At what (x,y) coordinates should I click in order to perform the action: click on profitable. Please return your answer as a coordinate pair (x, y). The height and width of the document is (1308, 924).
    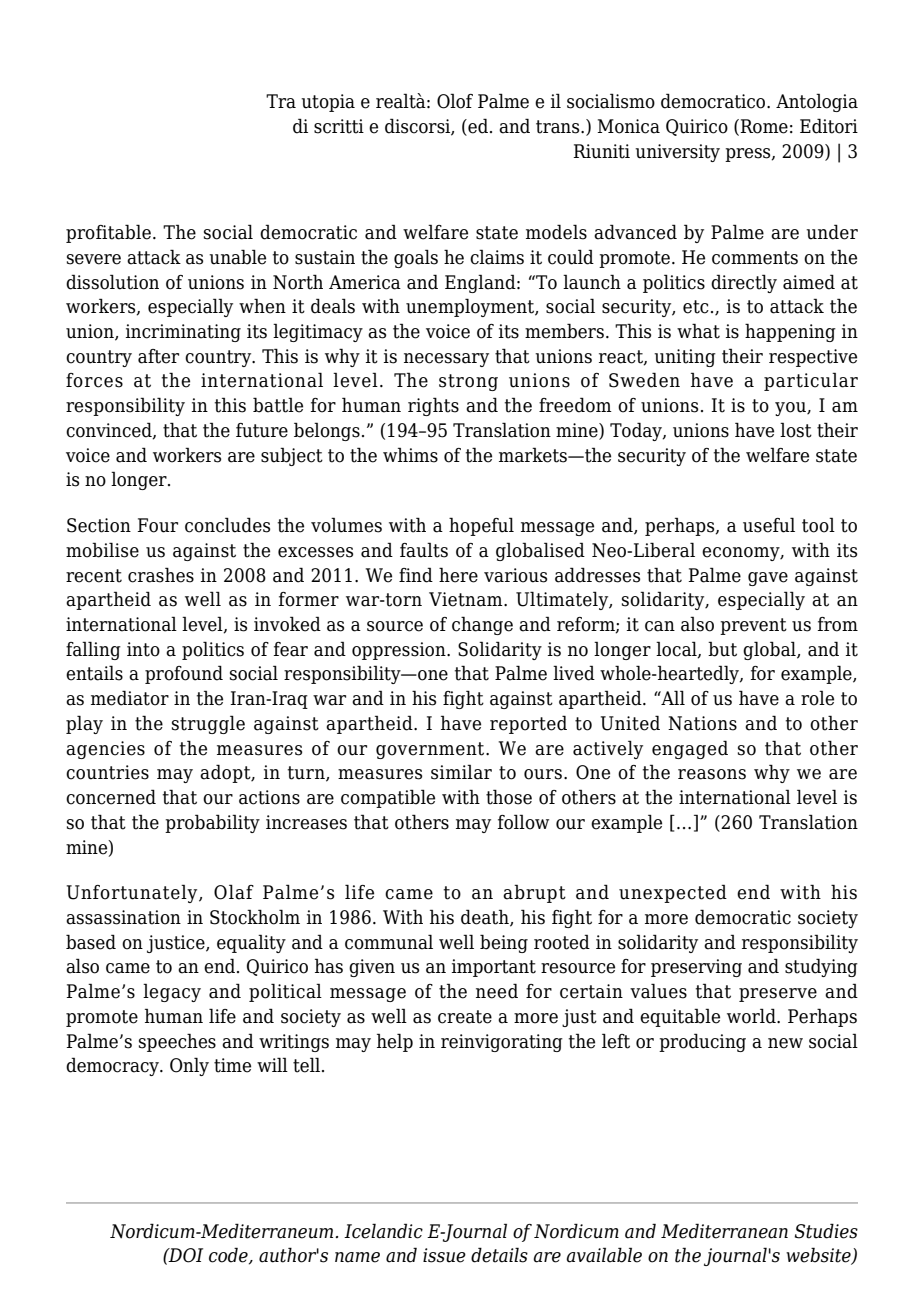
    Looking at the image, I should click on (108, 233).
